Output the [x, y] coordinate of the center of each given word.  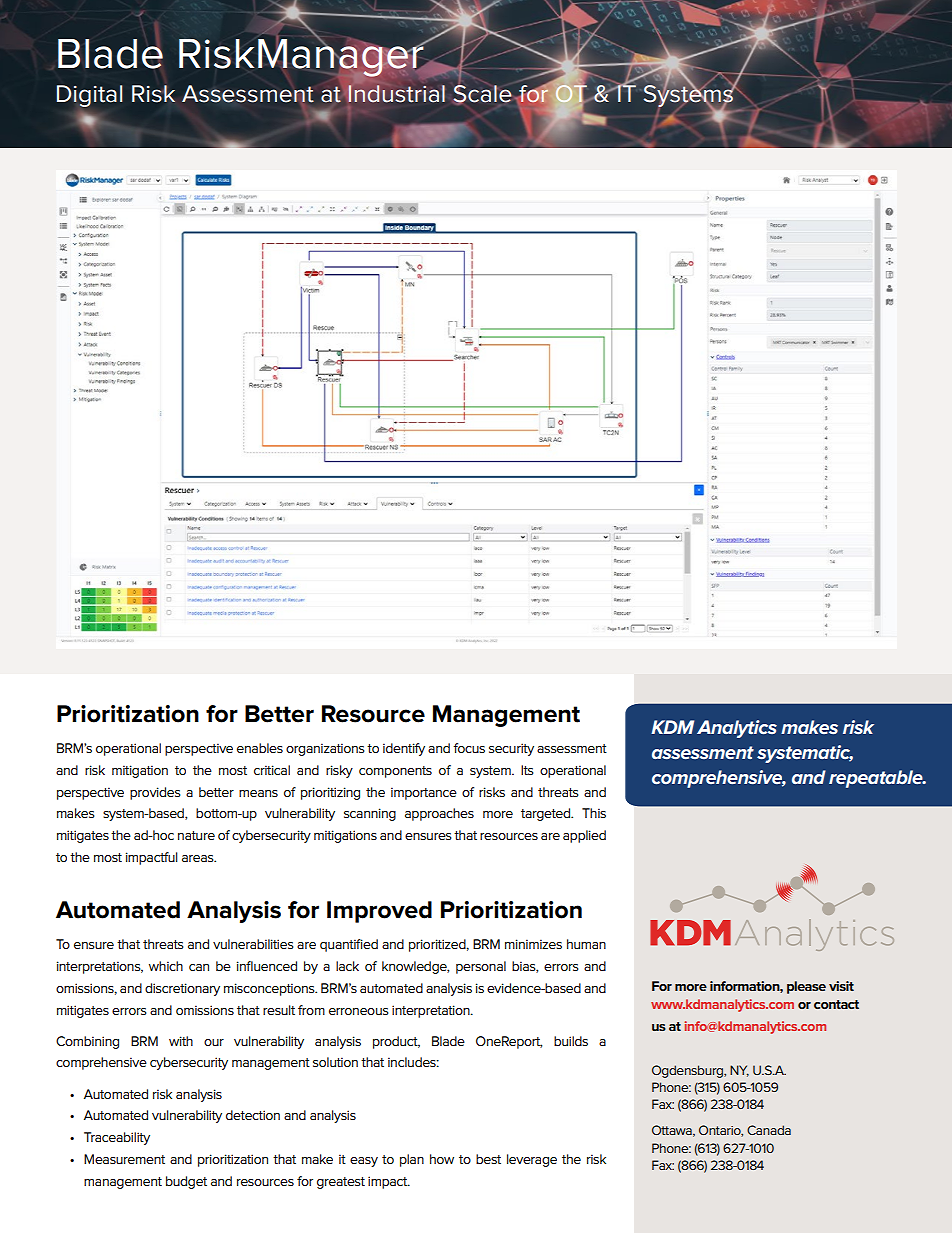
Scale [482, 94]
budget [186, 1182]
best [488, 1159]
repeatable [877, 779]
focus [469, 748]
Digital [89, 96]
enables [260, 748]
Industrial [396, 93]
